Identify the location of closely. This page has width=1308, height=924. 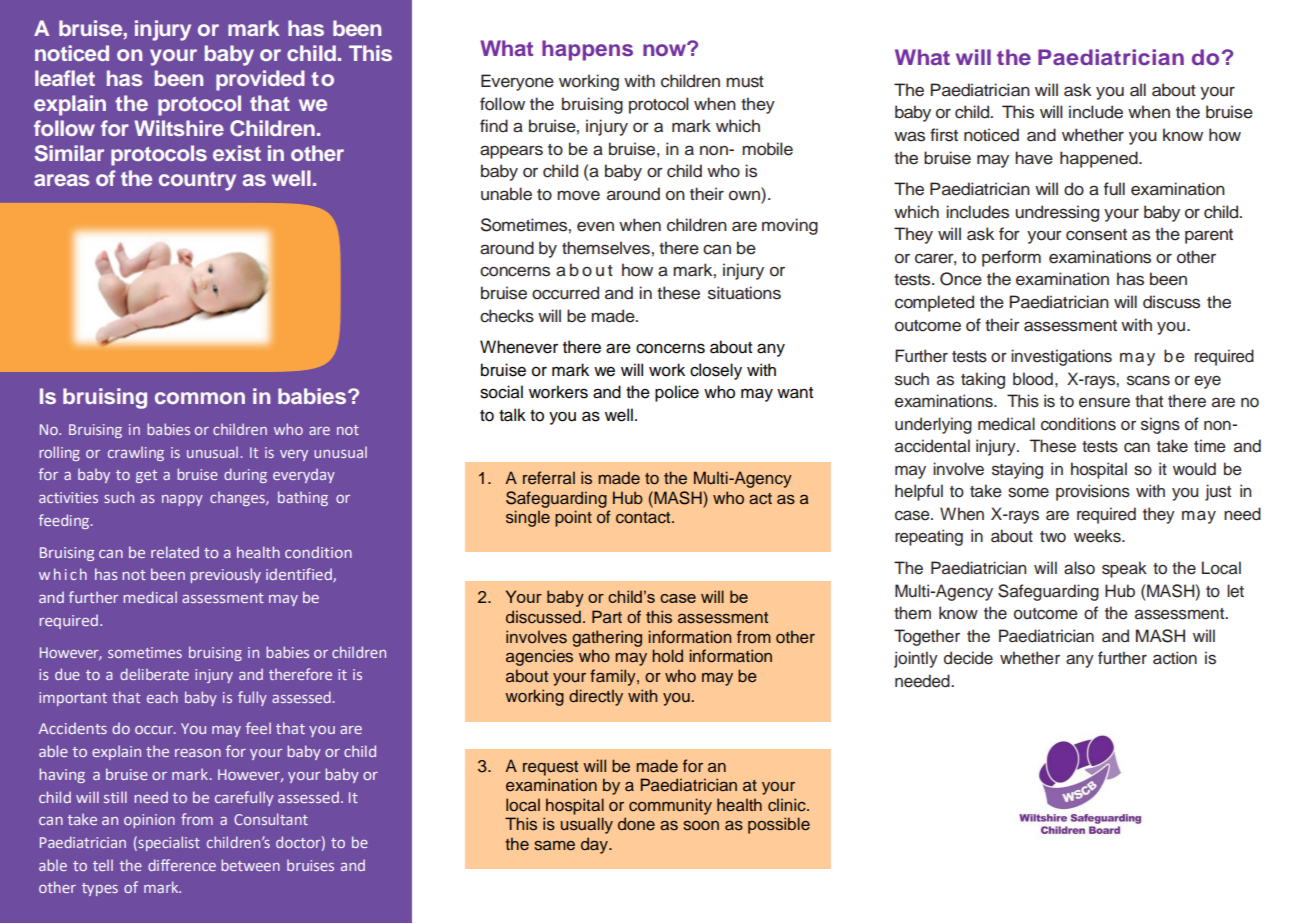
(716, 371).
